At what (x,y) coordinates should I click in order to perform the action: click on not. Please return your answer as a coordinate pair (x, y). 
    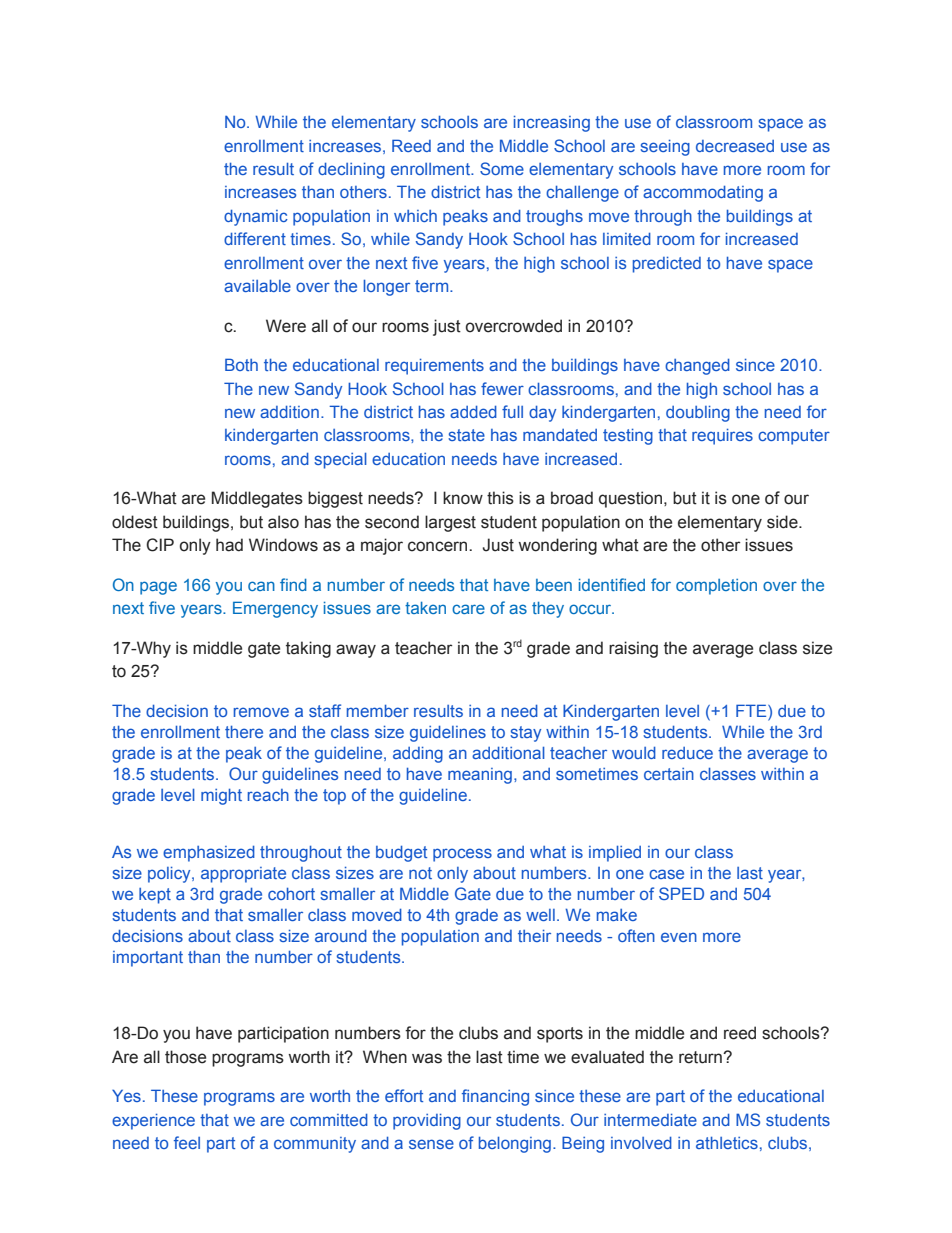
    Looking at the image, I should click on (420, 873).
